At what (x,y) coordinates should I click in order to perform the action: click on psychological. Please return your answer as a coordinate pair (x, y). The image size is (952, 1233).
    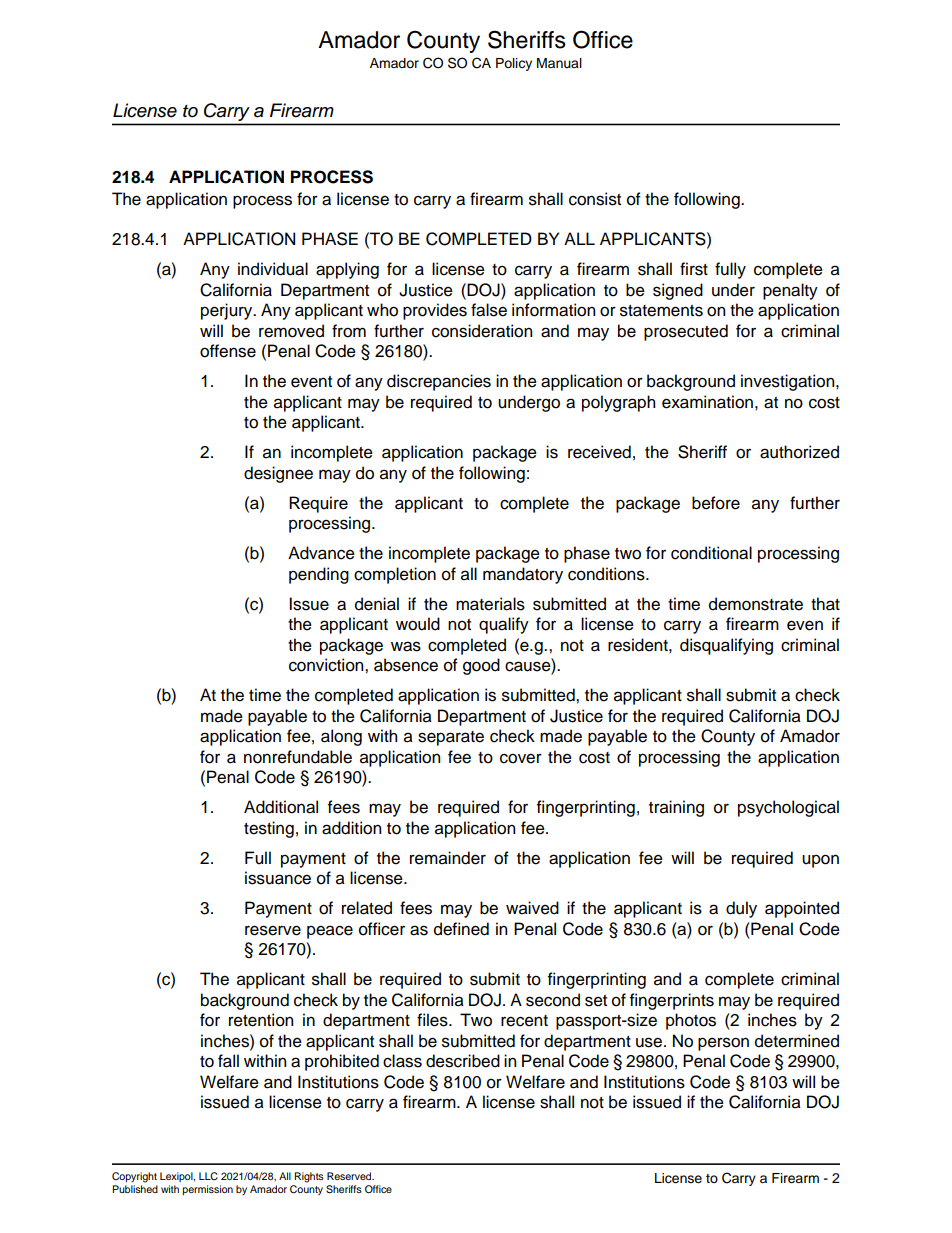
    Looking at the image, I should click on (788, 808).
